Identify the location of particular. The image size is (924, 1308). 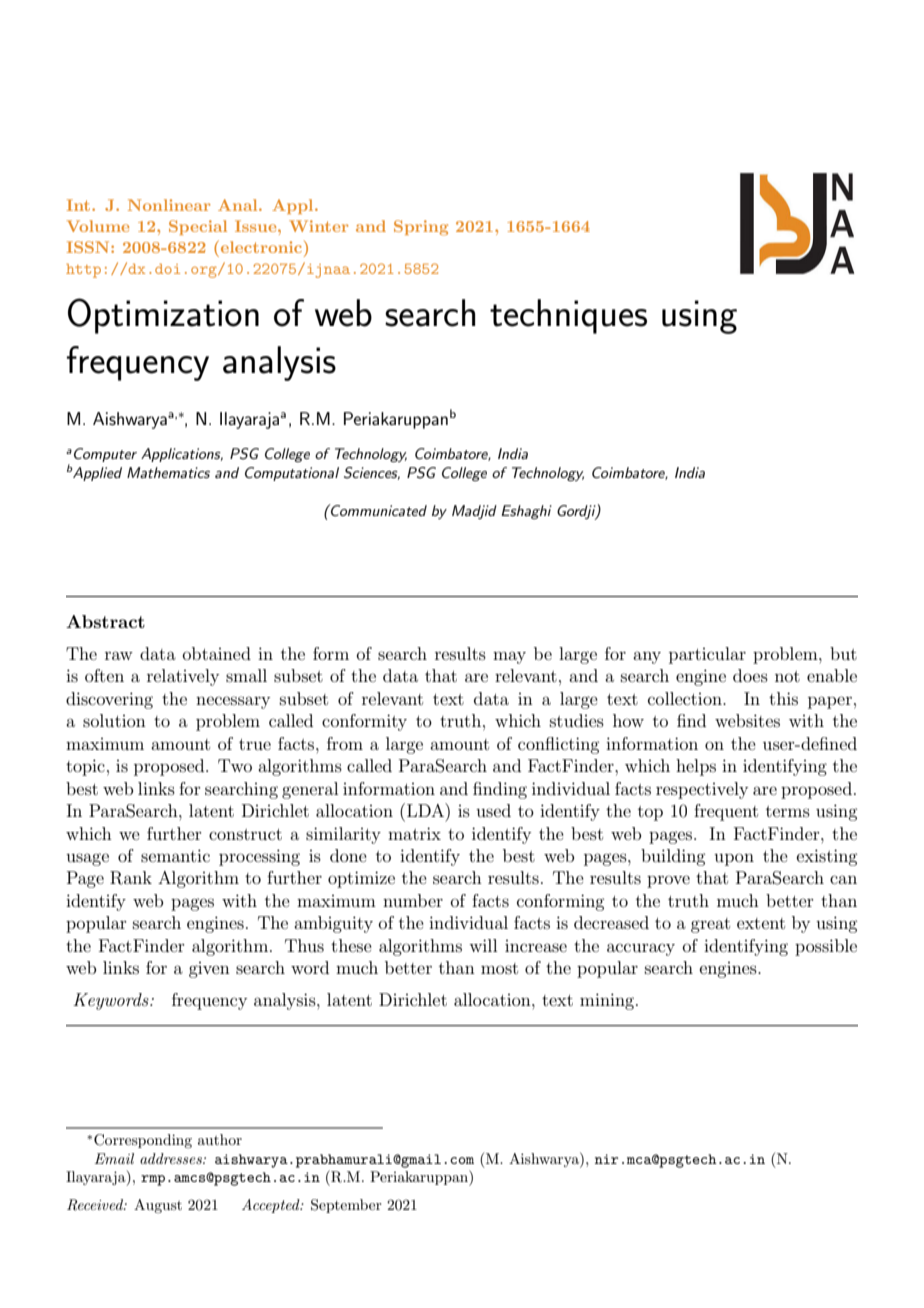
(707, 655).
